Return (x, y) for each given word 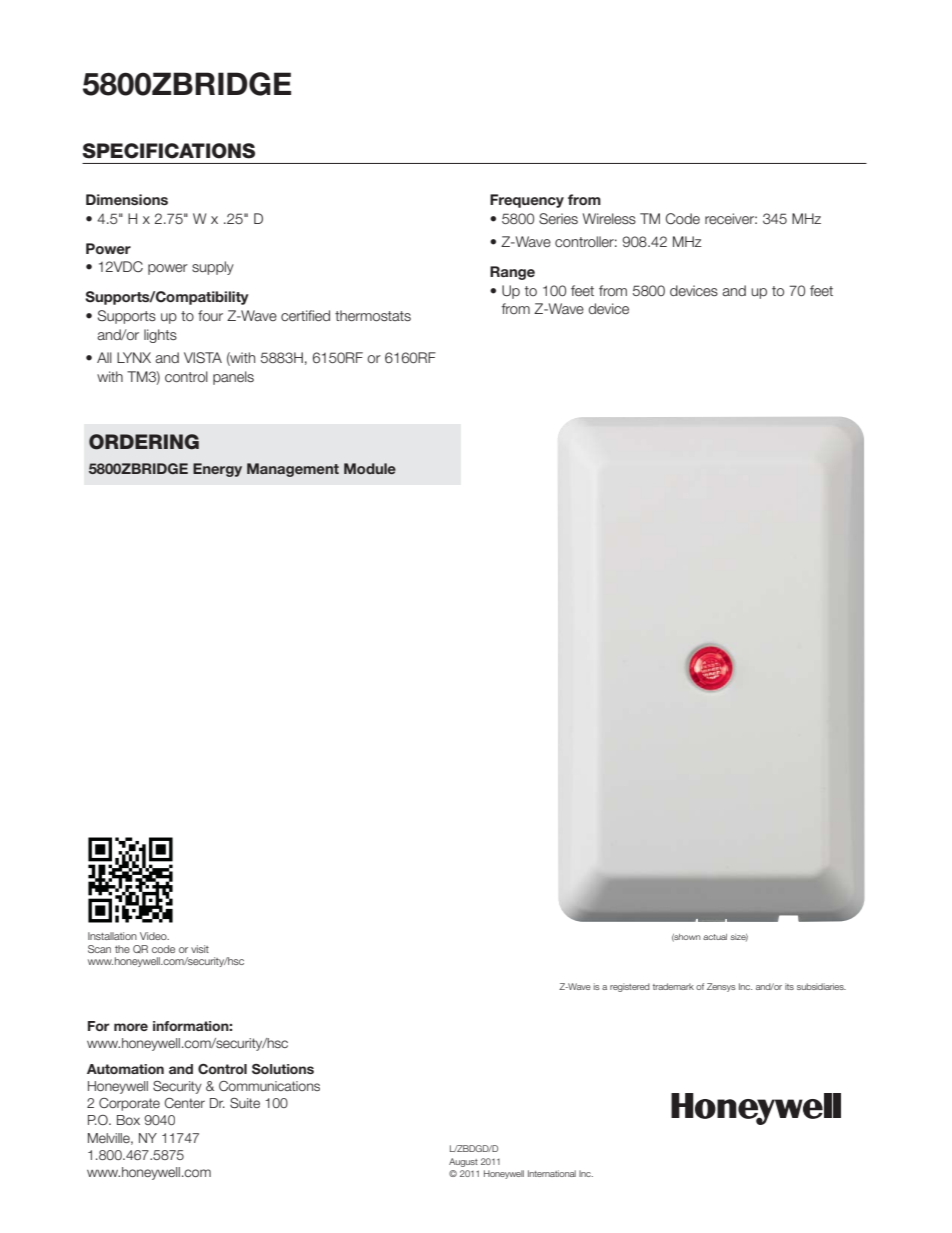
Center (184, 1103)
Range (512, 273)
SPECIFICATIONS (168, 151)
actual (715, 937)
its (789, 986)
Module (370, 468)
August (463, 1162)
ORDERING (144, 442)
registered (630, 987)
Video (154, 936)
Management (293, 470)
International (552, 1173)
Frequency (527, 201)
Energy (217, 470)
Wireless (609, 218)
